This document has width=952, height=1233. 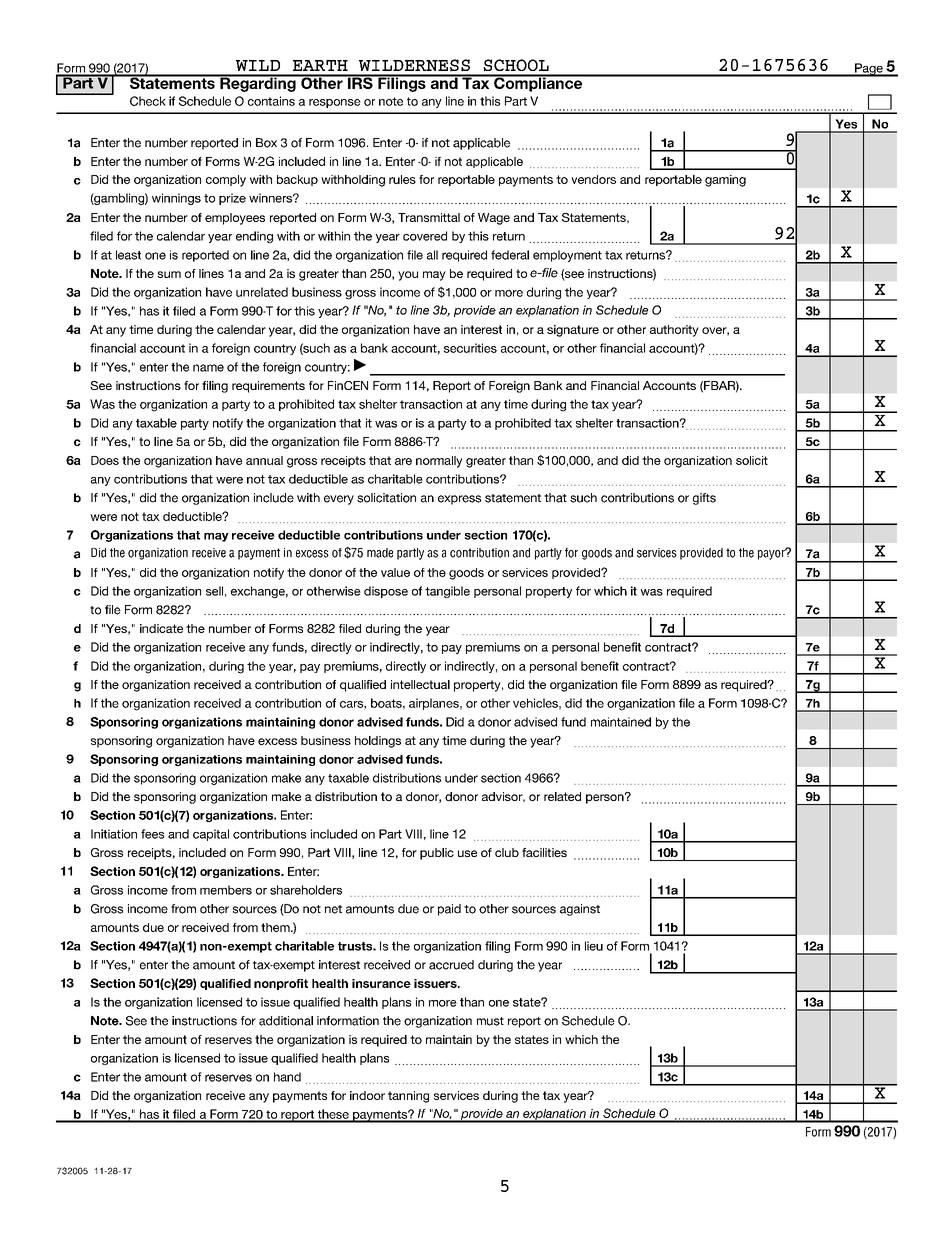 What do you see at coordinates (208, 368) in the document?
I see `name` at bounding box center [208, 368].
